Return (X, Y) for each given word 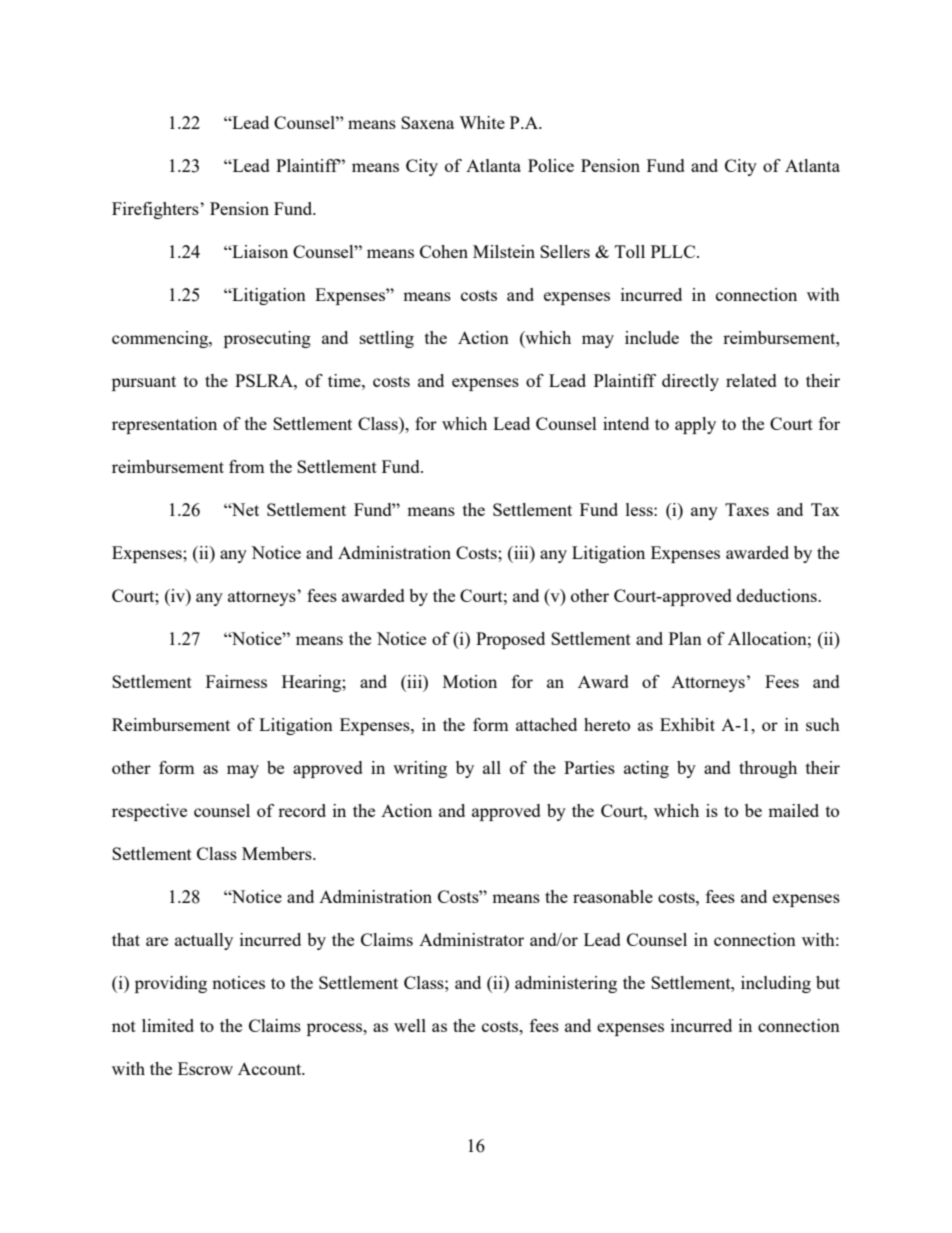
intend (626, 423)
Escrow (205, 1068)
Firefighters (156, 210)
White (482, 122)
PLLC (674, 251)
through (768, 769)
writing (420, 769)
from (247, 466)
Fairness (236, 681)
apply (695, 425)
